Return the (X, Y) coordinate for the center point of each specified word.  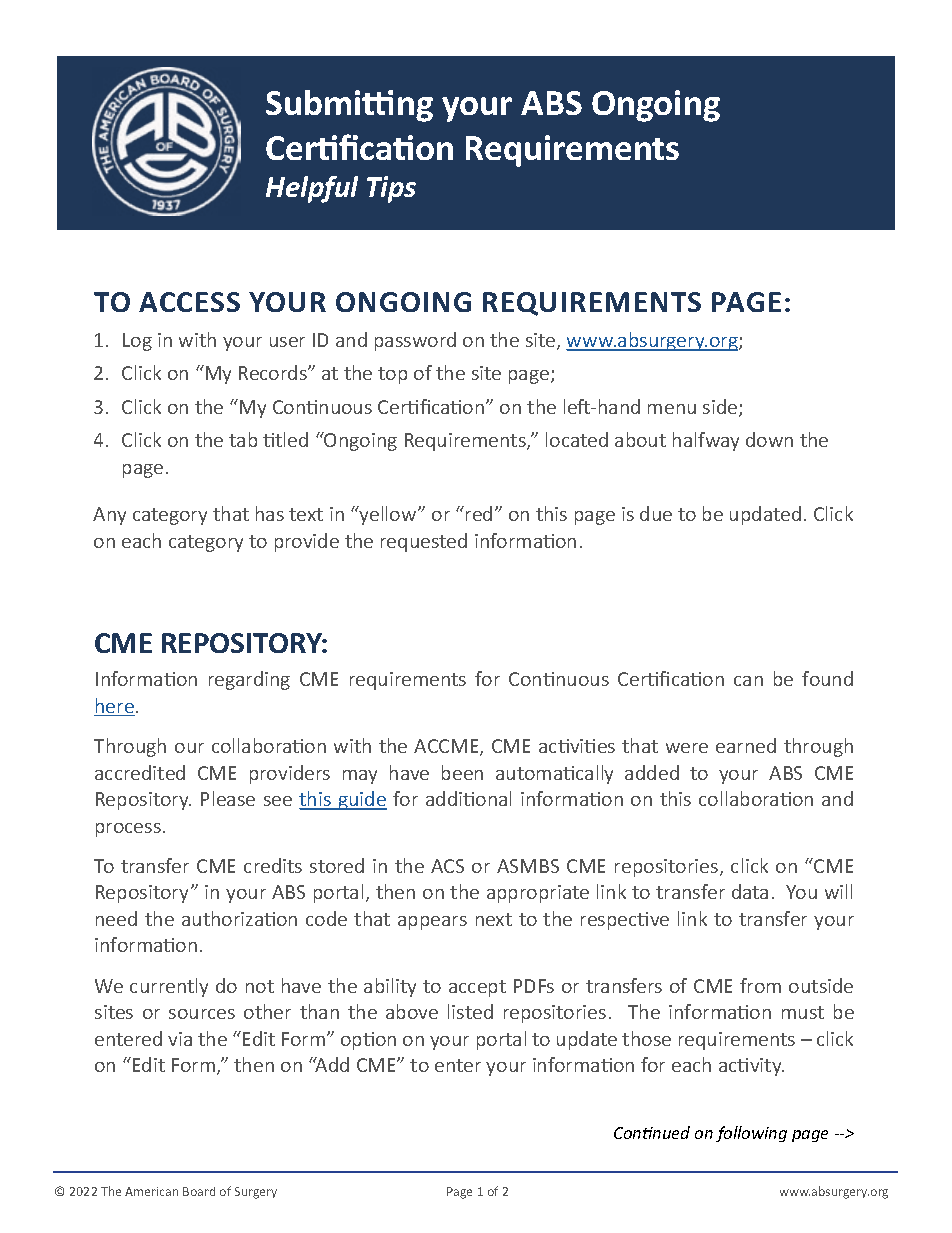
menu (672, 409)
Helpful (312, 189)
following (751, 1134)
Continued (652, 1132)
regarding (249, 680)
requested (424, 542)
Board (199, 1191)
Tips (391, 189)
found (827, 678)
